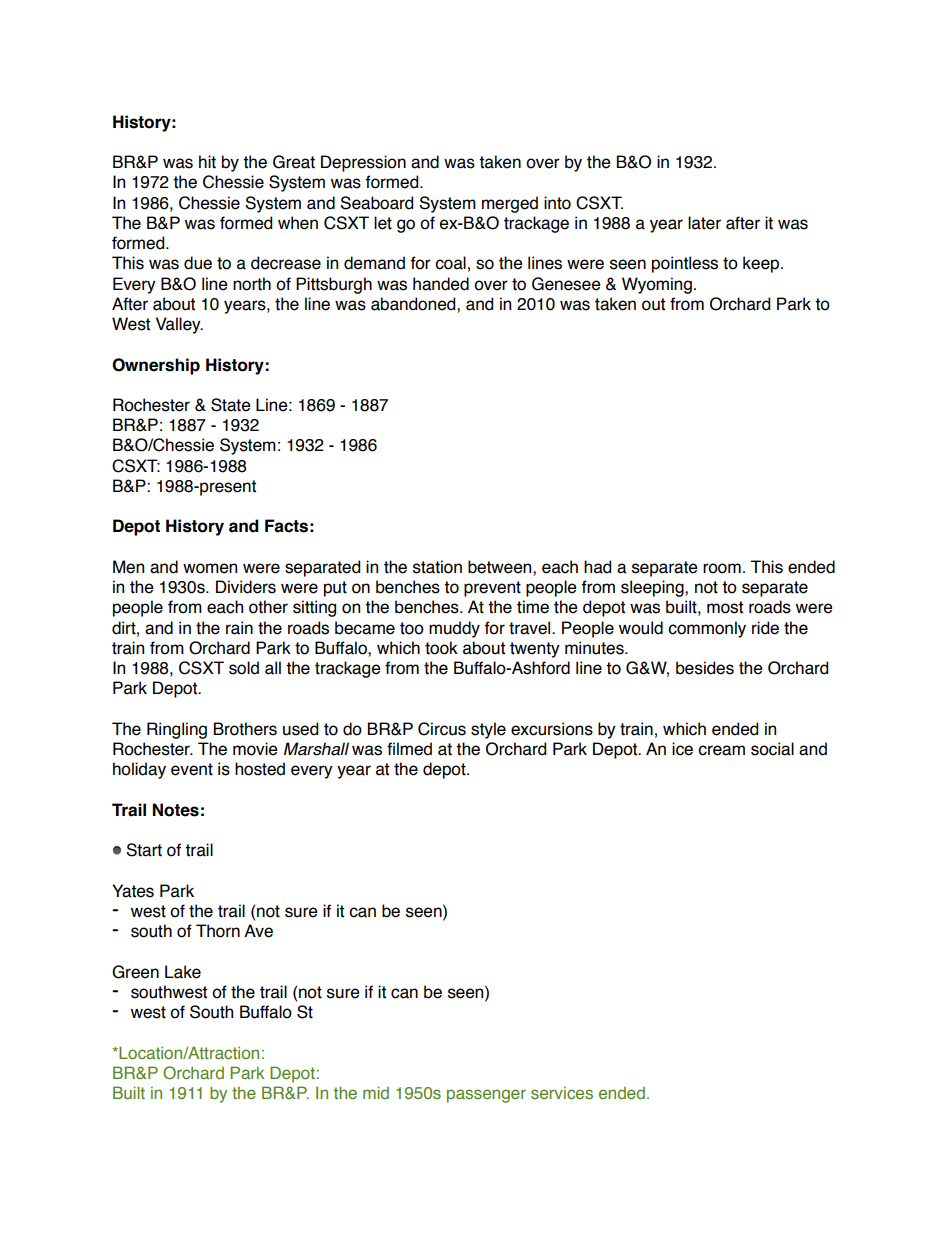  I want to click on passenger, so click(486, 1096).
